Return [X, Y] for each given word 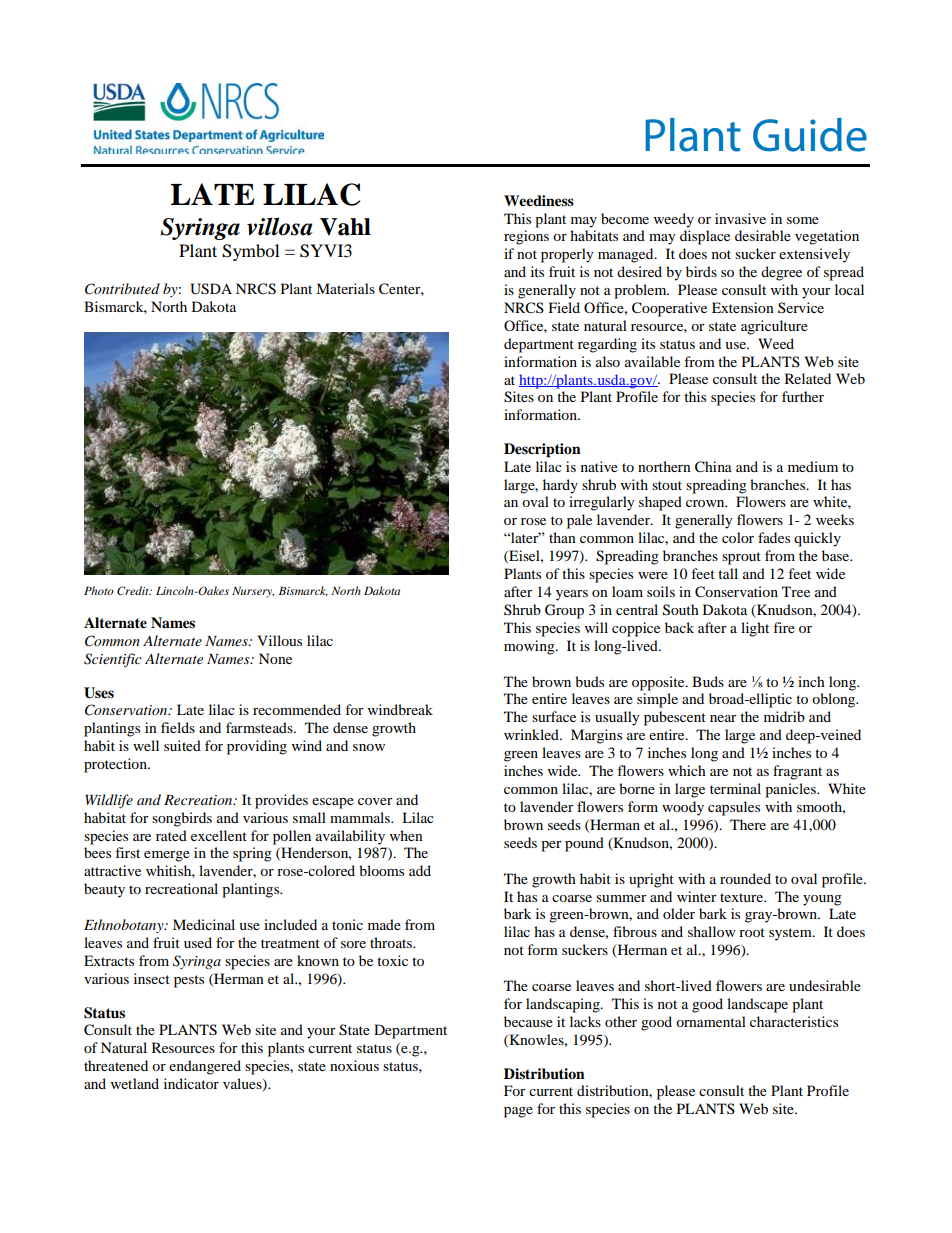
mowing [530, 647]
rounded [745, 878]
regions [526, 237]
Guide [810, 135]
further [803, 396]
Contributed [122, 289]
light [755, 629]
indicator [191, 1083]
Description [542, 450]
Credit [134, 590]
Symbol [250, 252]
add [420, 870]
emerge [167, 856]
